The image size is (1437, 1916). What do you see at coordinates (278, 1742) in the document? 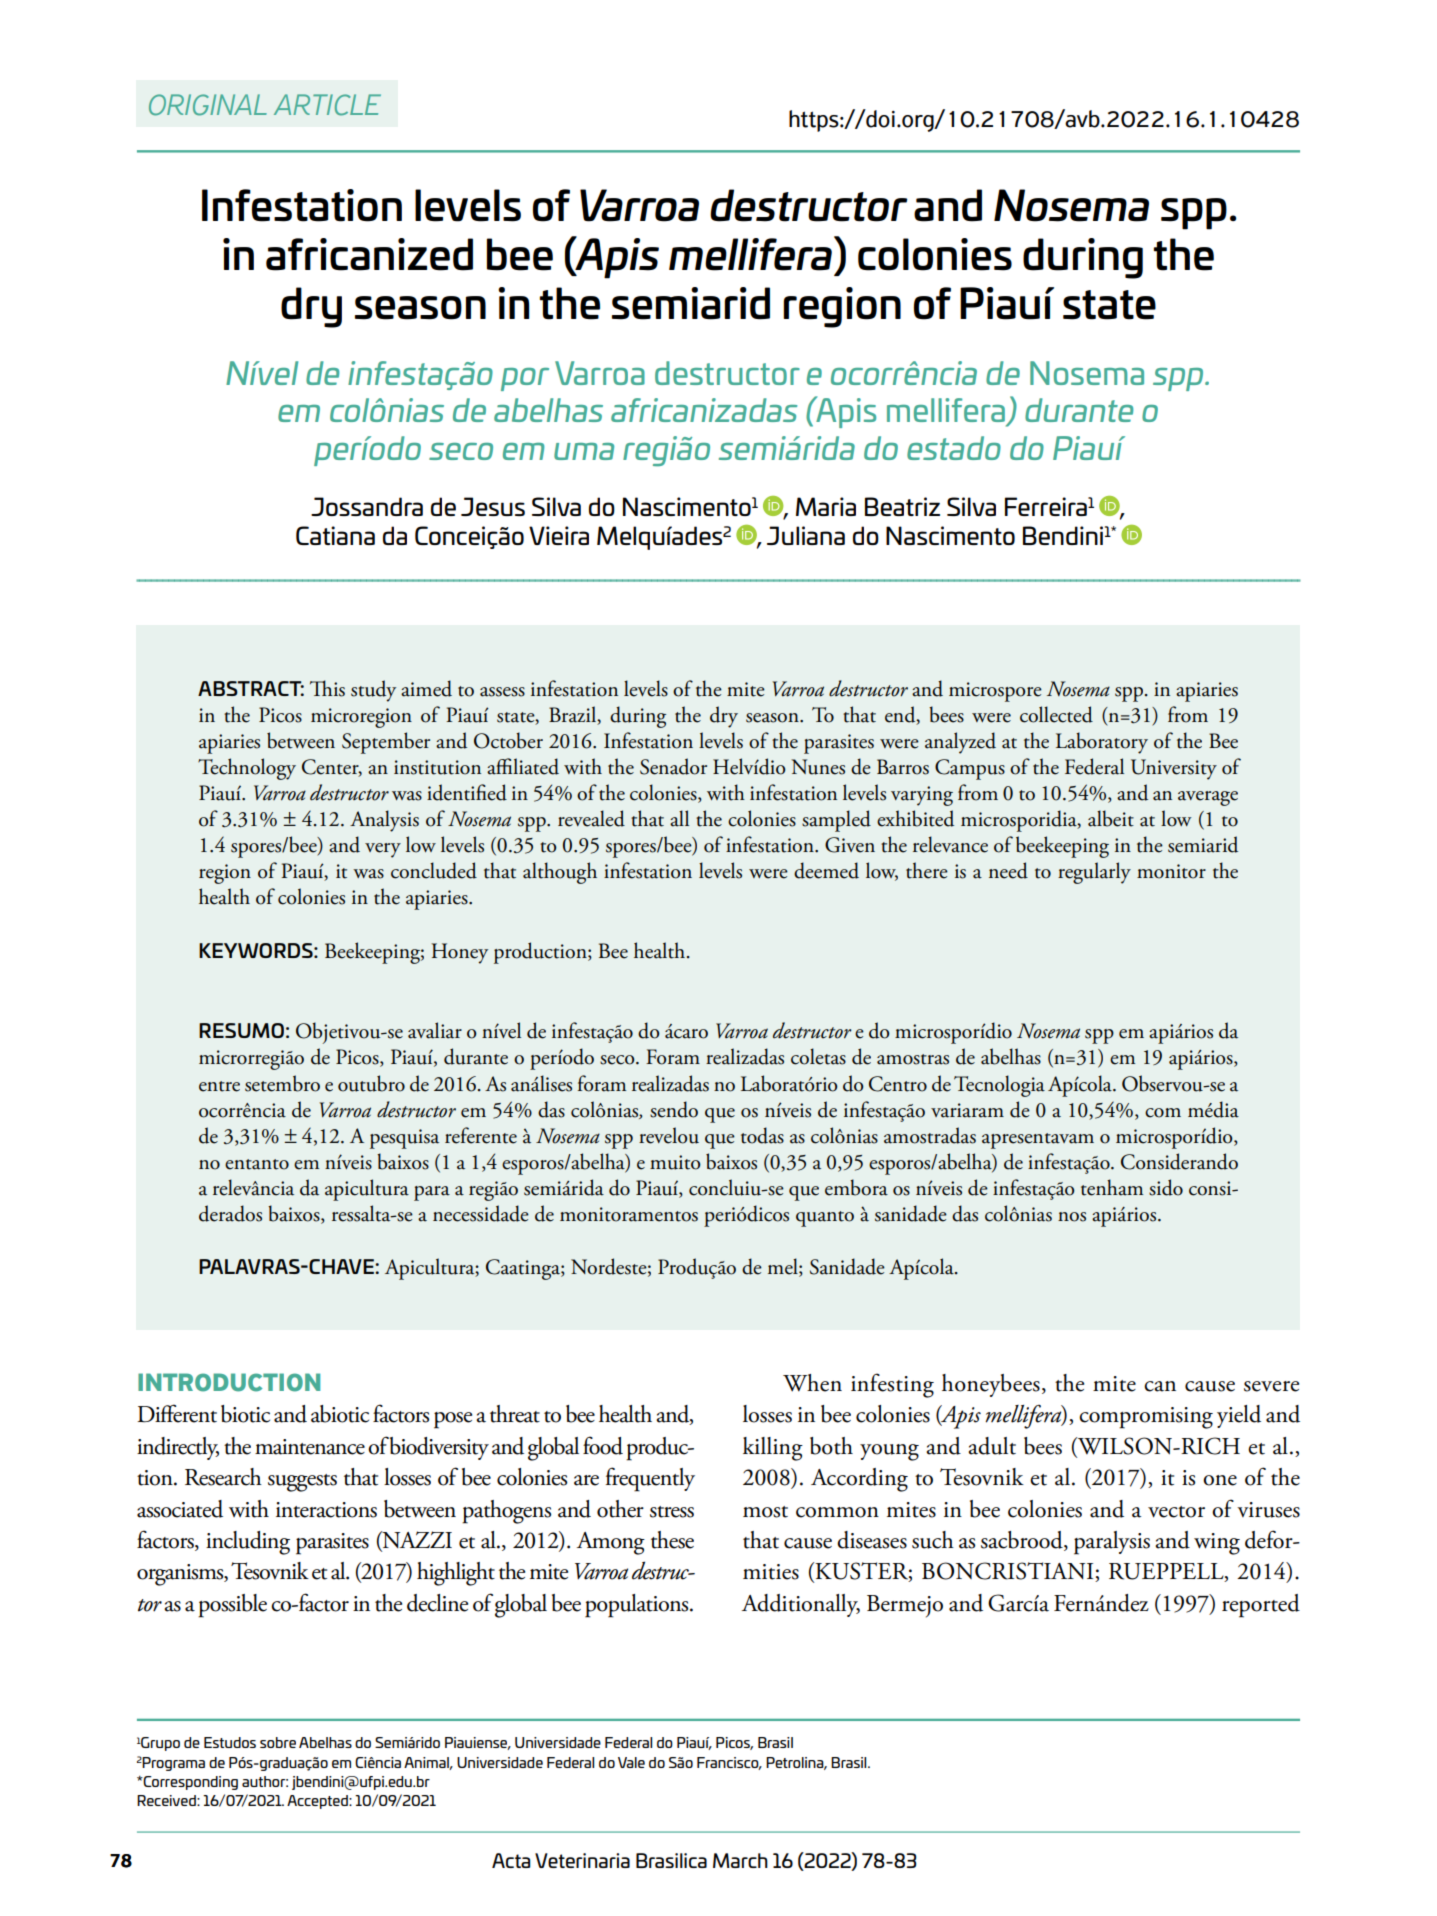
I see `sobre` at bounding box center [278, 1742].
